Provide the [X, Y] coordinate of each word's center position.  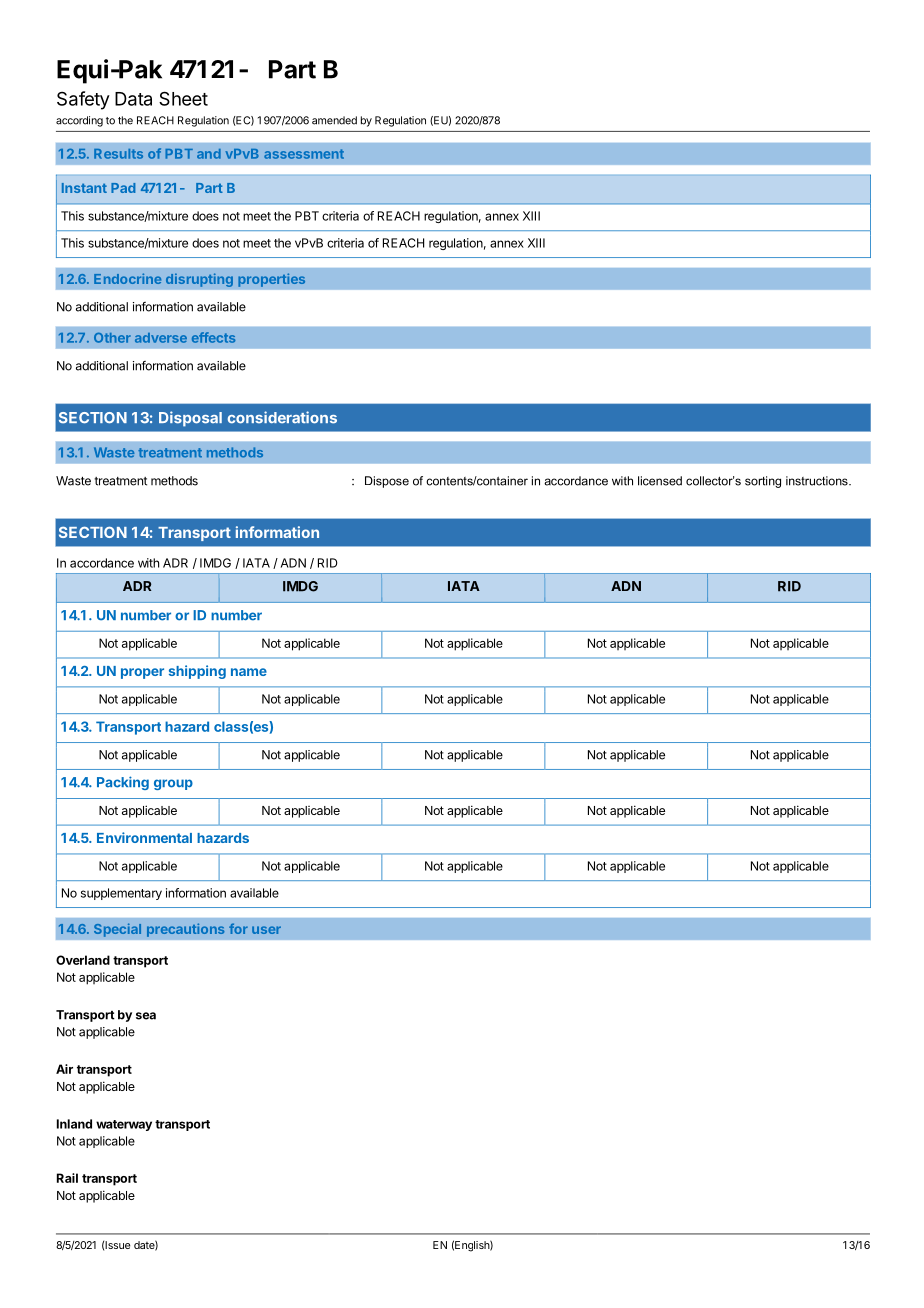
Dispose [387, 482]
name [249, 672]
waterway [124, 1125]
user [266, 930]
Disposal [190, 419]
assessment [304, 154]
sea [146, 1016]
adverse [161, 338]
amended [334, 120]
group [173, 784]
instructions [818, 481]
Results [118, 154]
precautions [186, 930]
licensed [660, 481]
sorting [763, 482]
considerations [282, 417]
